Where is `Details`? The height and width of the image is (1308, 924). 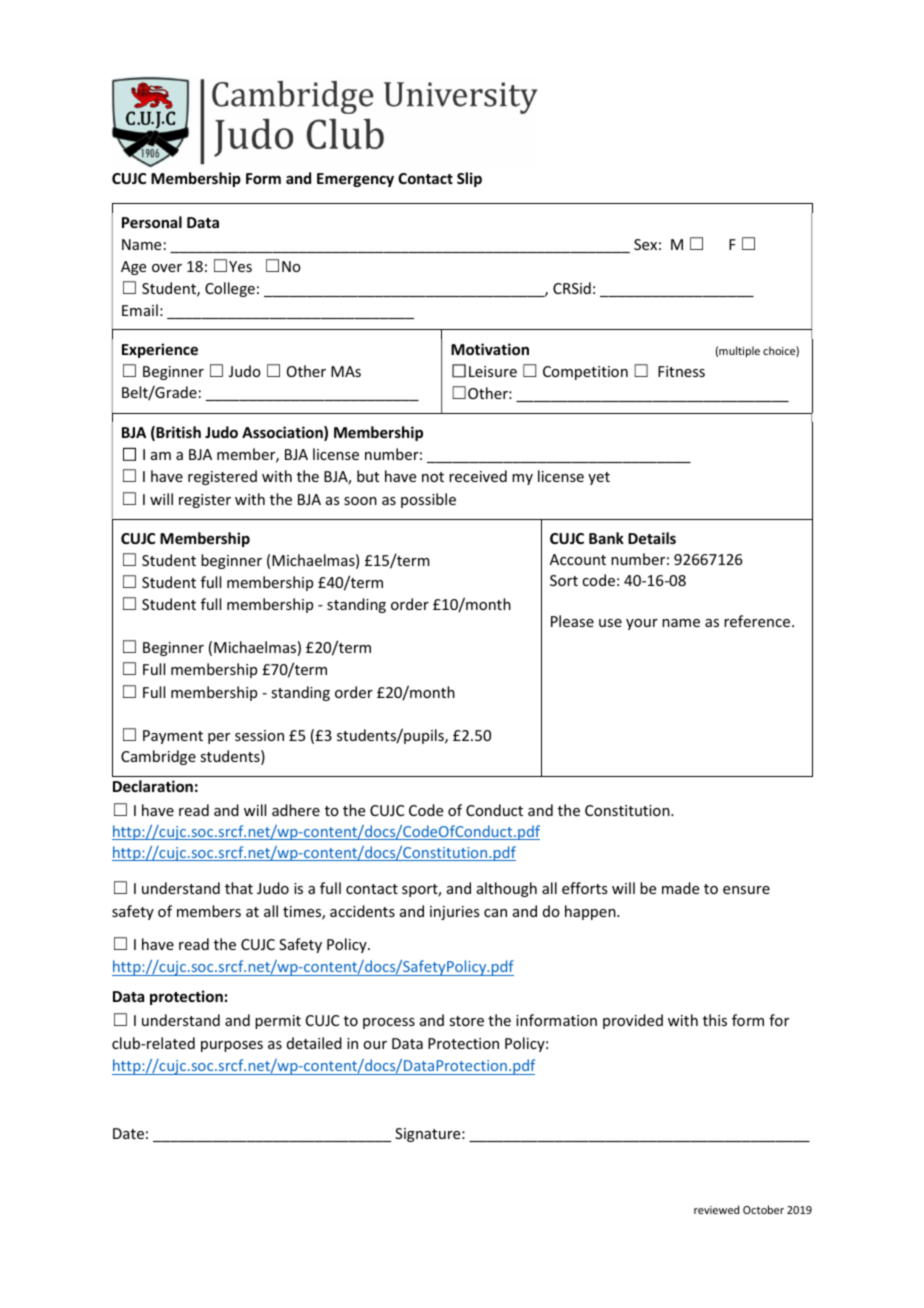 Details is located at coordinates (652, 538).
